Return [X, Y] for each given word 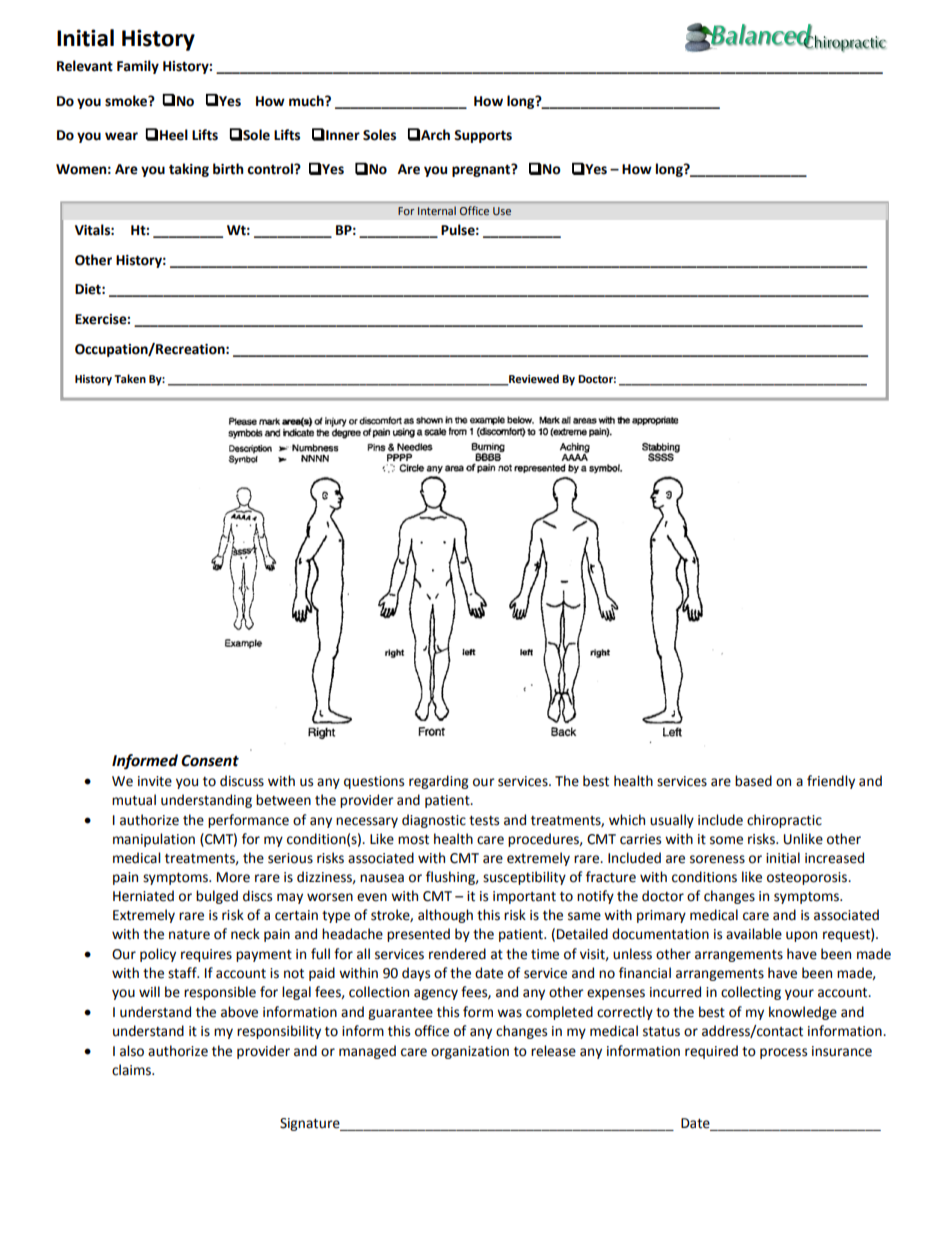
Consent [210, 761]
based [753, 781]
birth [228, 169]
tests [484, 821]
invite [155, 781]
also [132, 1051]
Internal [437, 211]
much [307, 101]
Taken [130, 379]
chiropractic [784, 821]
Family [138, 67]
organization [470, 1052]
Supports [483, 136]
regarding [438, 782]
